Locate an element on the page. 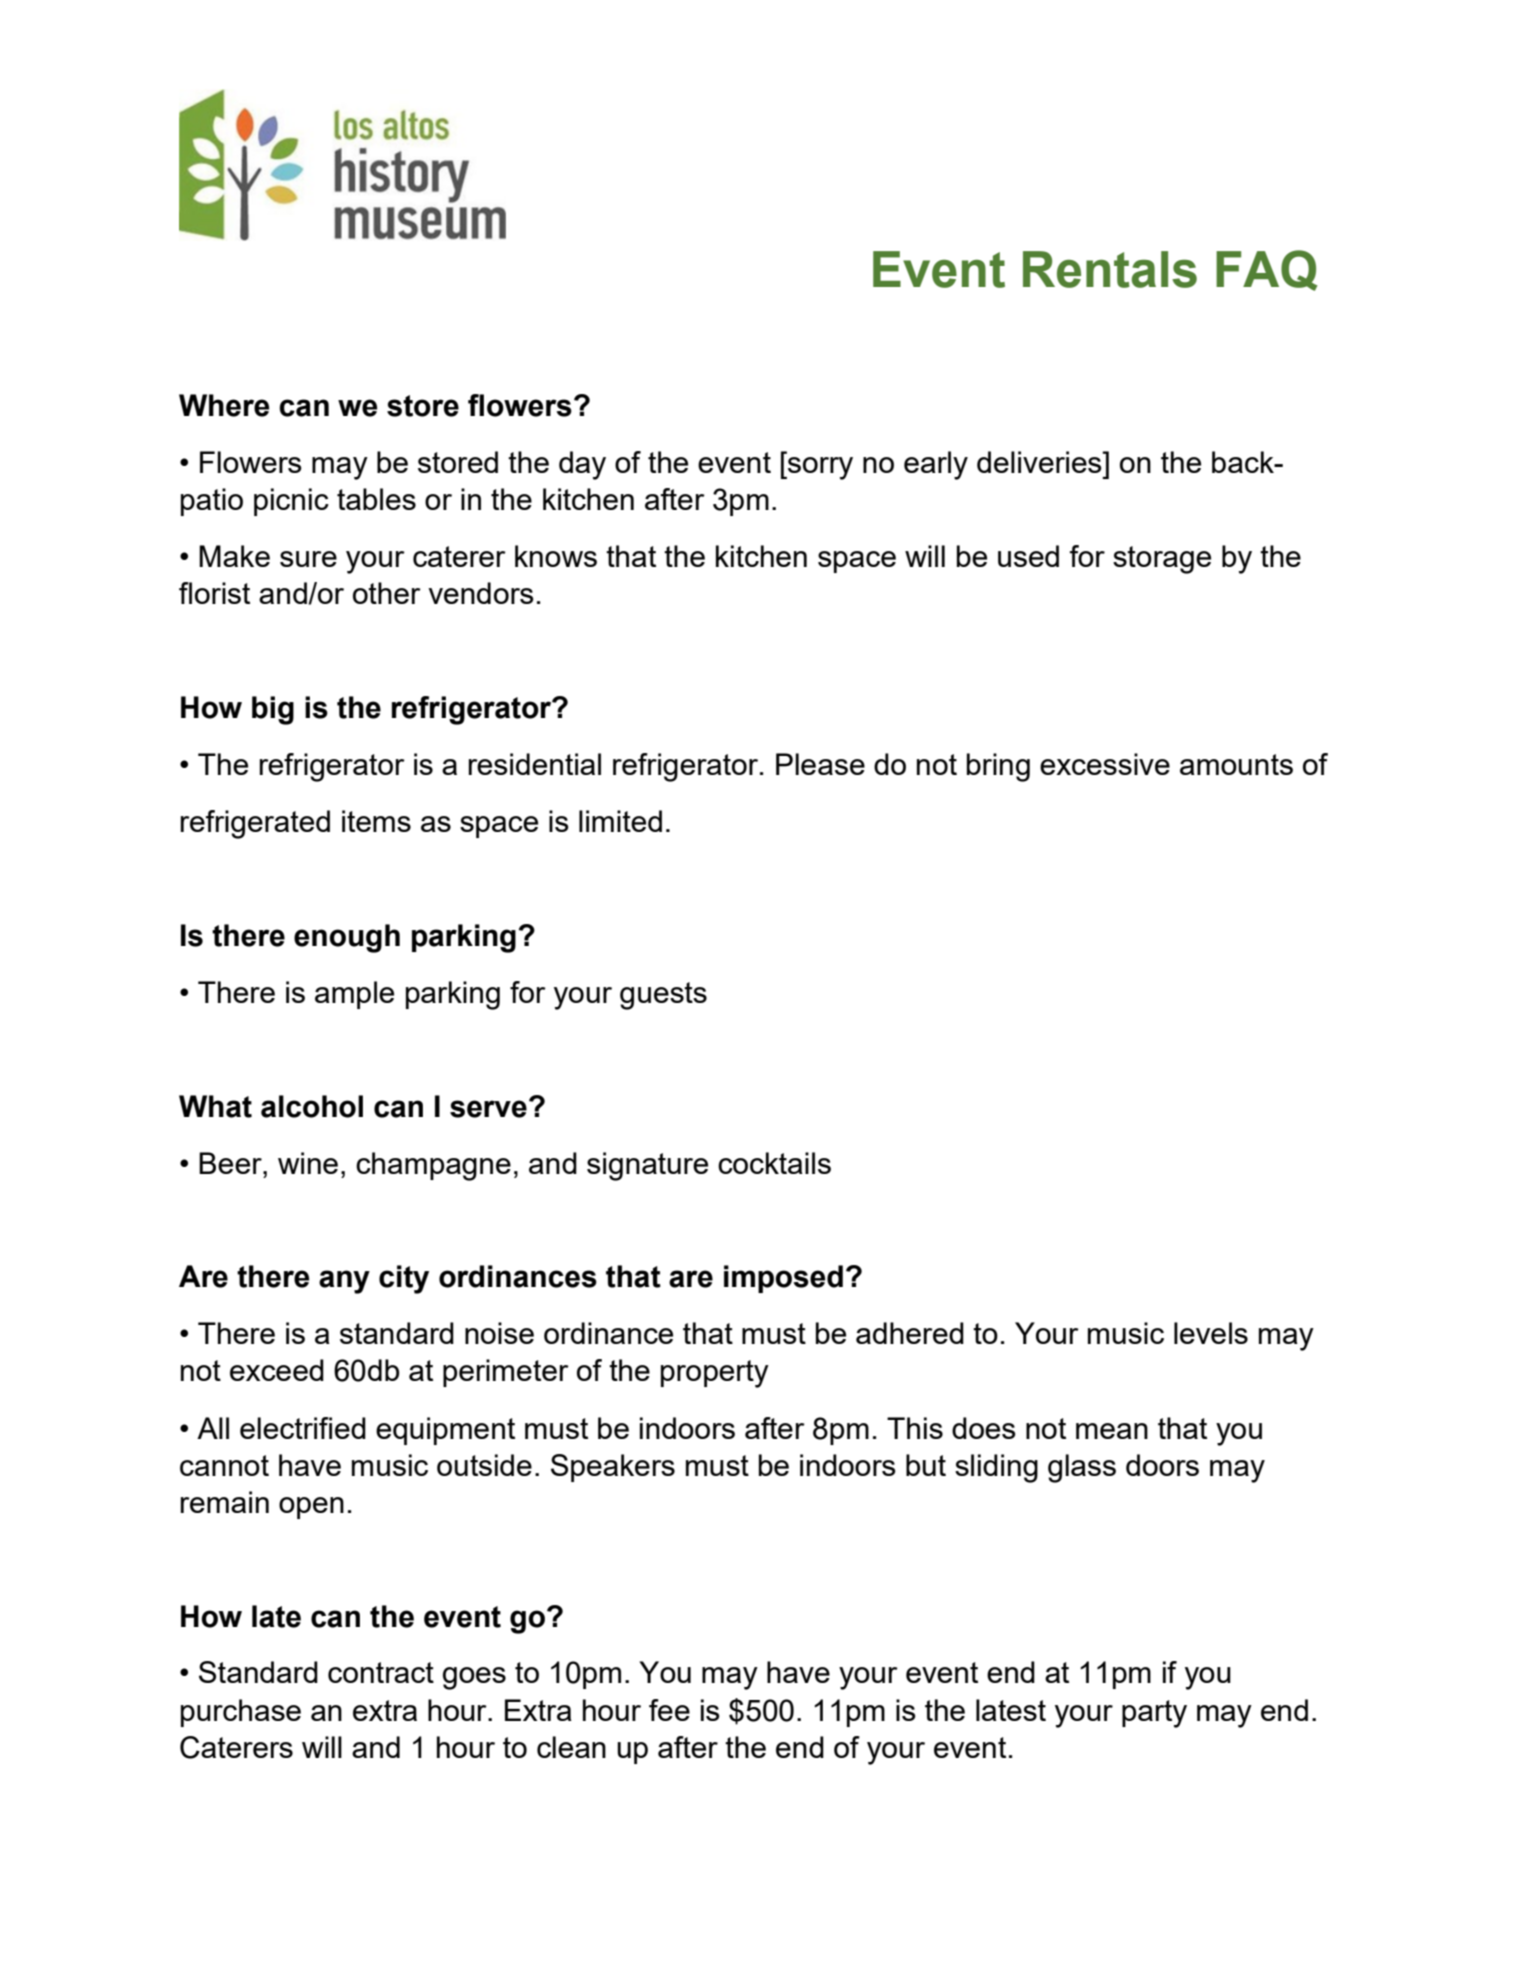 The image size is (1523, 1971). Where is located at coordinates (224, 405).
